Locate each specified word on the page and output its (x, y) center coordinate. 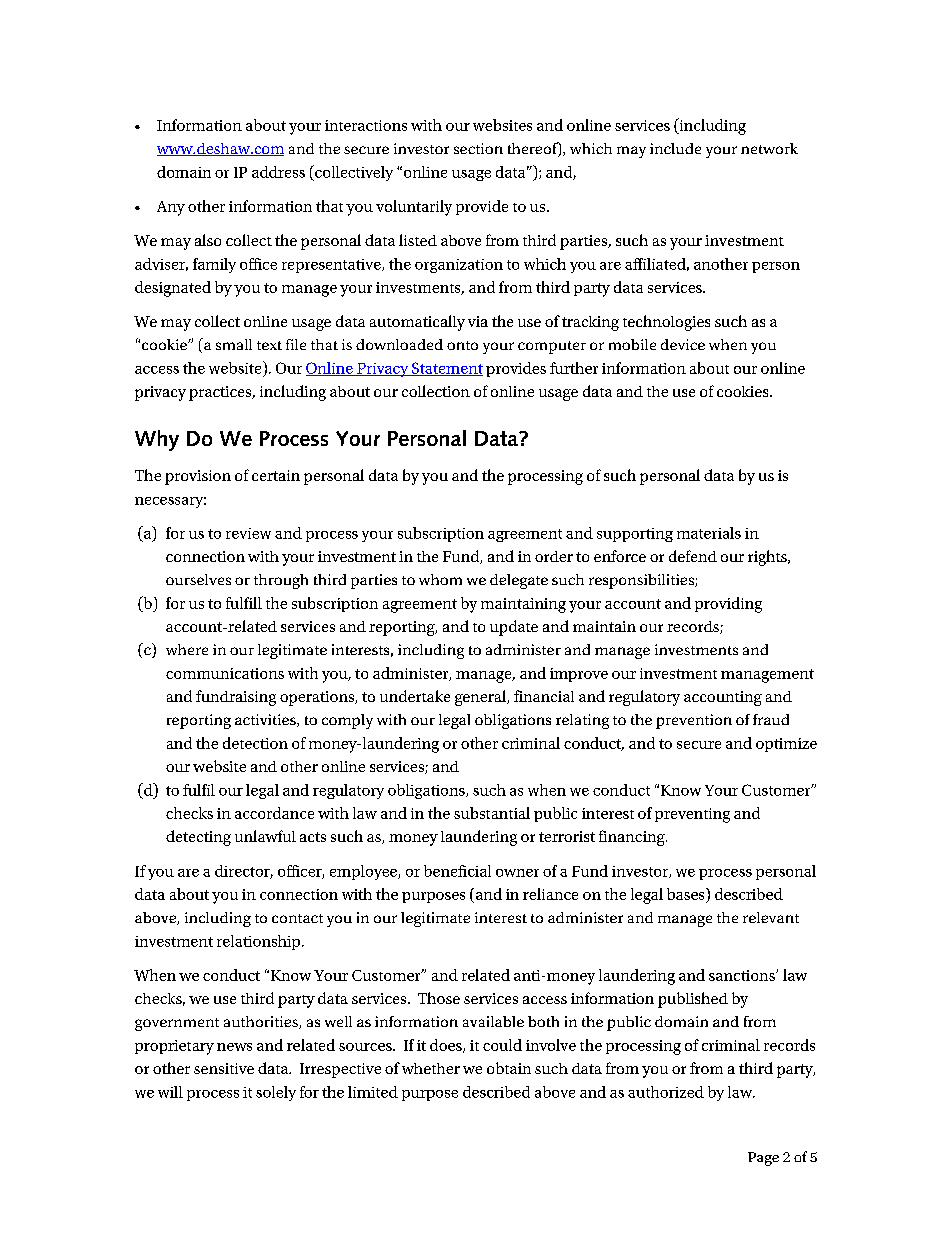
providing (728, 605)
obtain (509, 1068)
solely (276, 1093)
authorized (666, 1092)
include (675, 148)
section (478, 148)
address (278, 172)
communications (225, 673)
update (514, 628)
